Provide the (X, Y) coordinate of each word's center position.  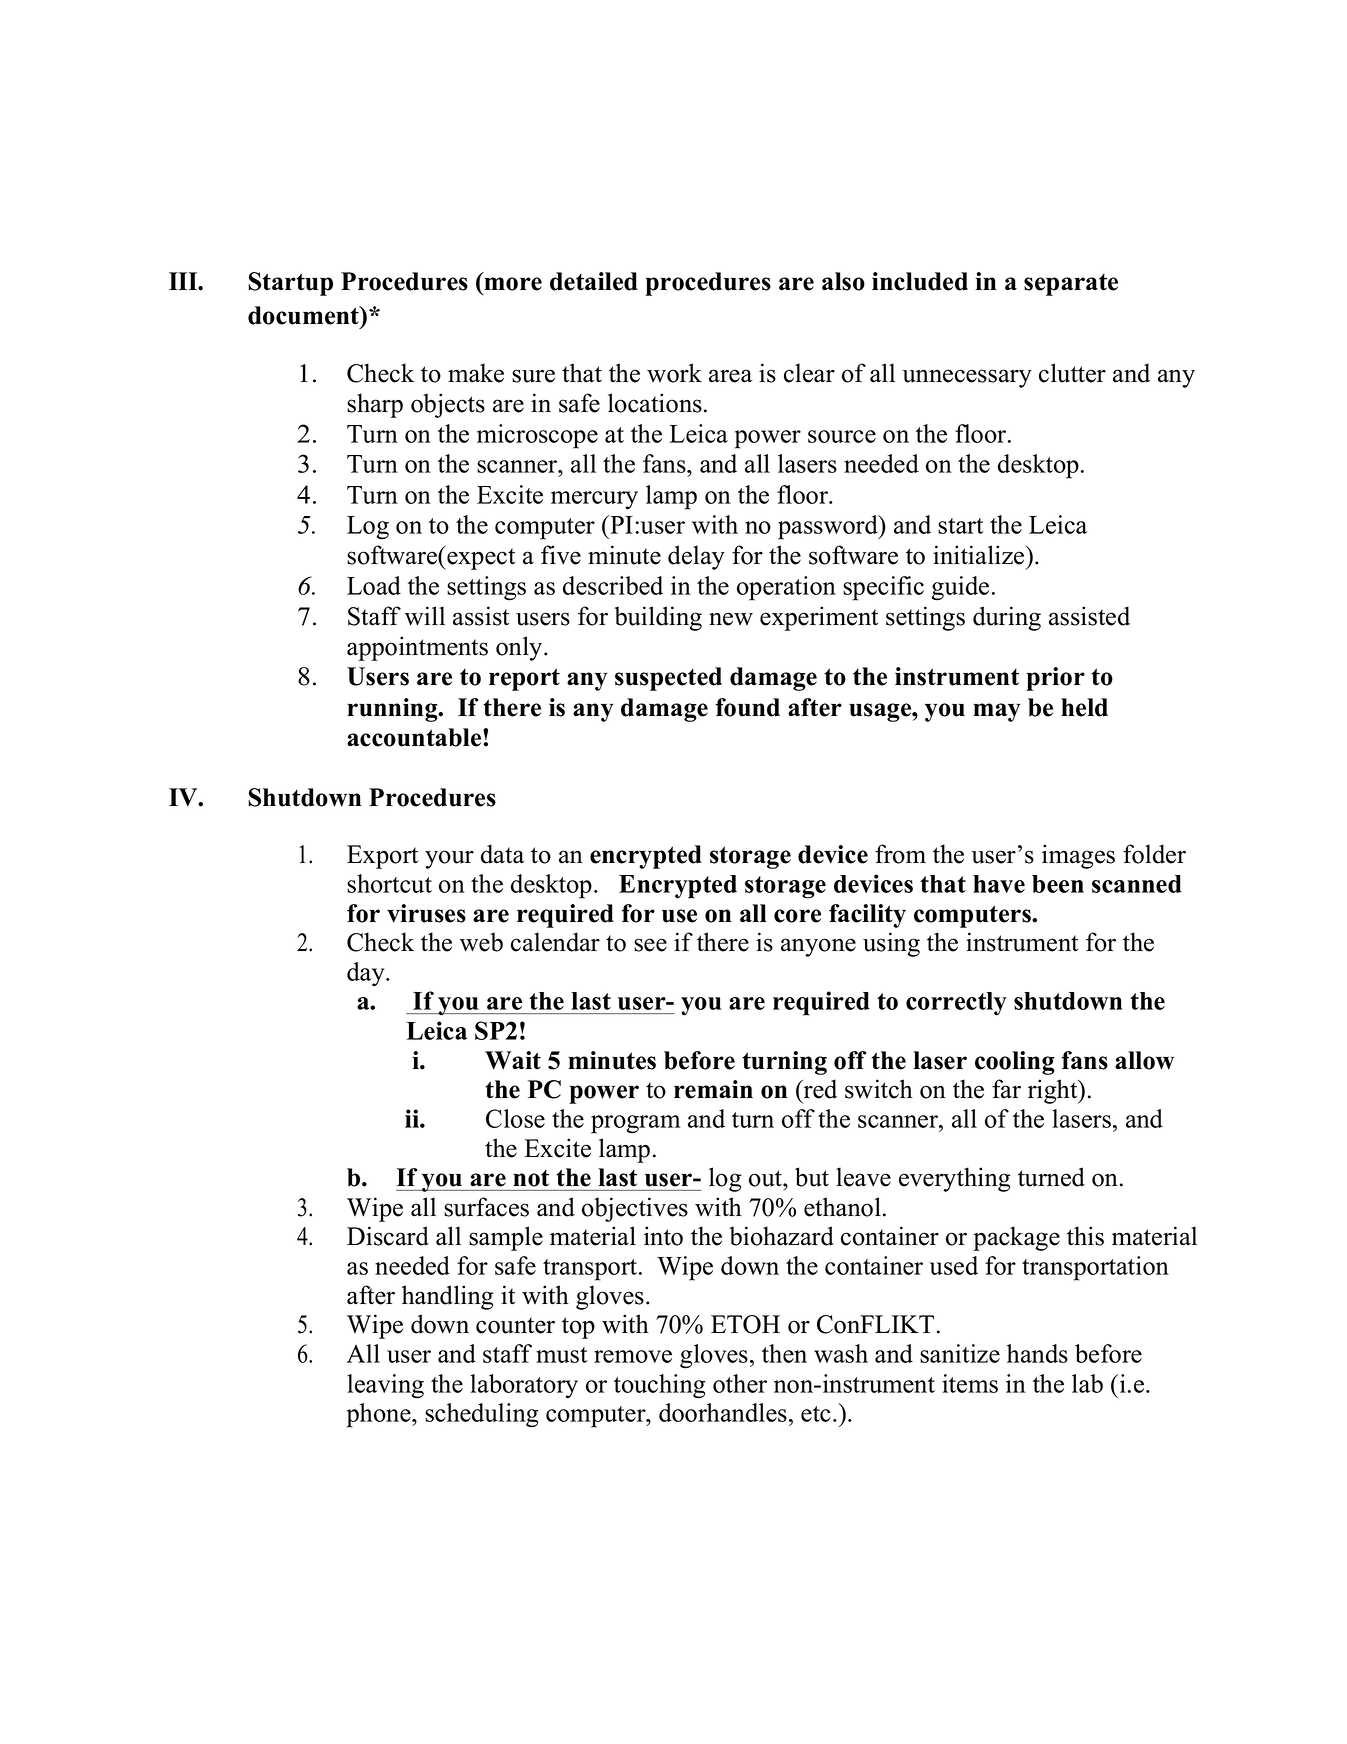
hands (1037, 1353)
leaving (385, 1386)
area (730, 376)
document (304, 315)
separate (1071, 285)
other (740, 1383)
